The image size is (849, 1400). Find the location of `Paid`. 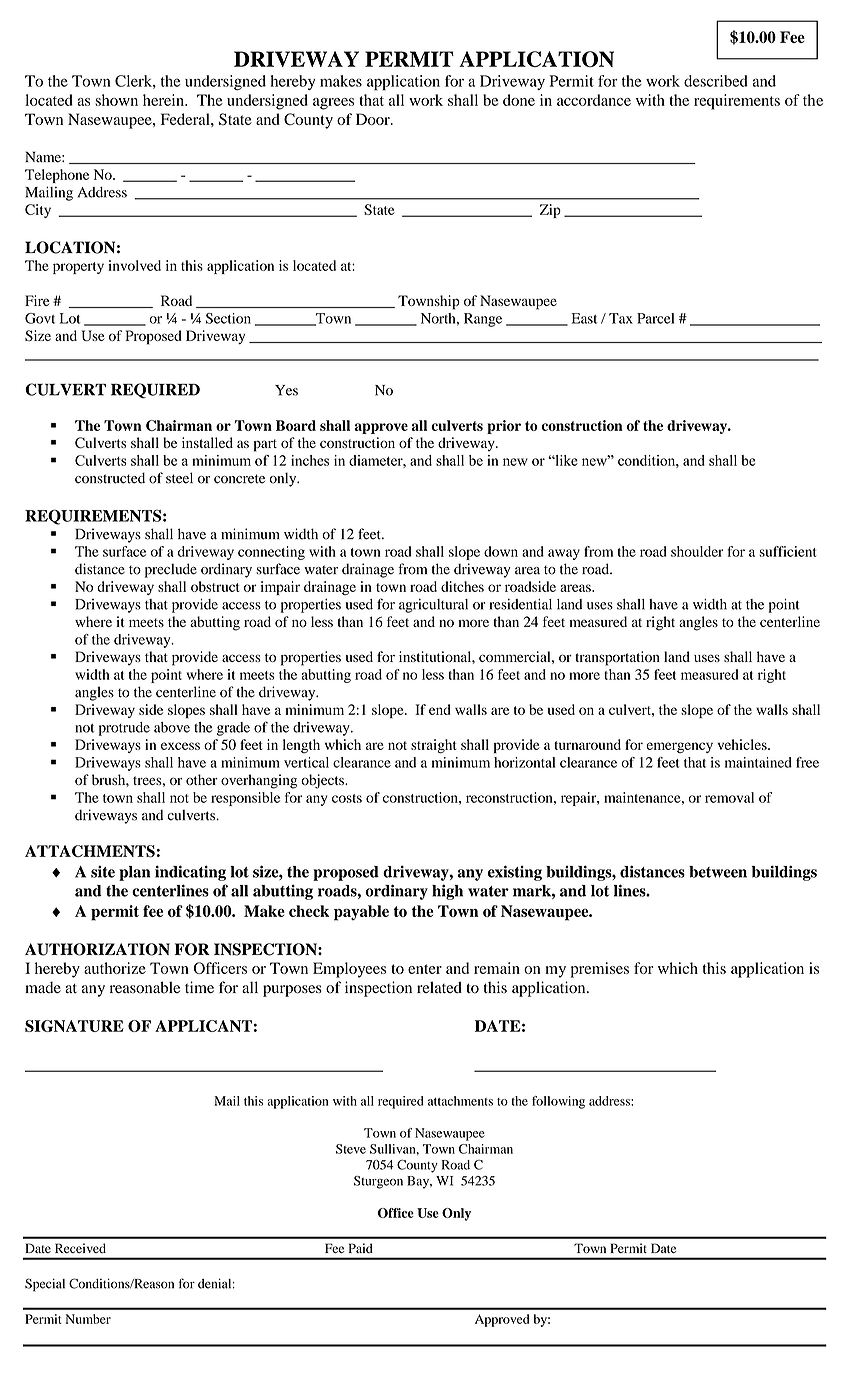

Paid is located at coordinates (361, 1248).
